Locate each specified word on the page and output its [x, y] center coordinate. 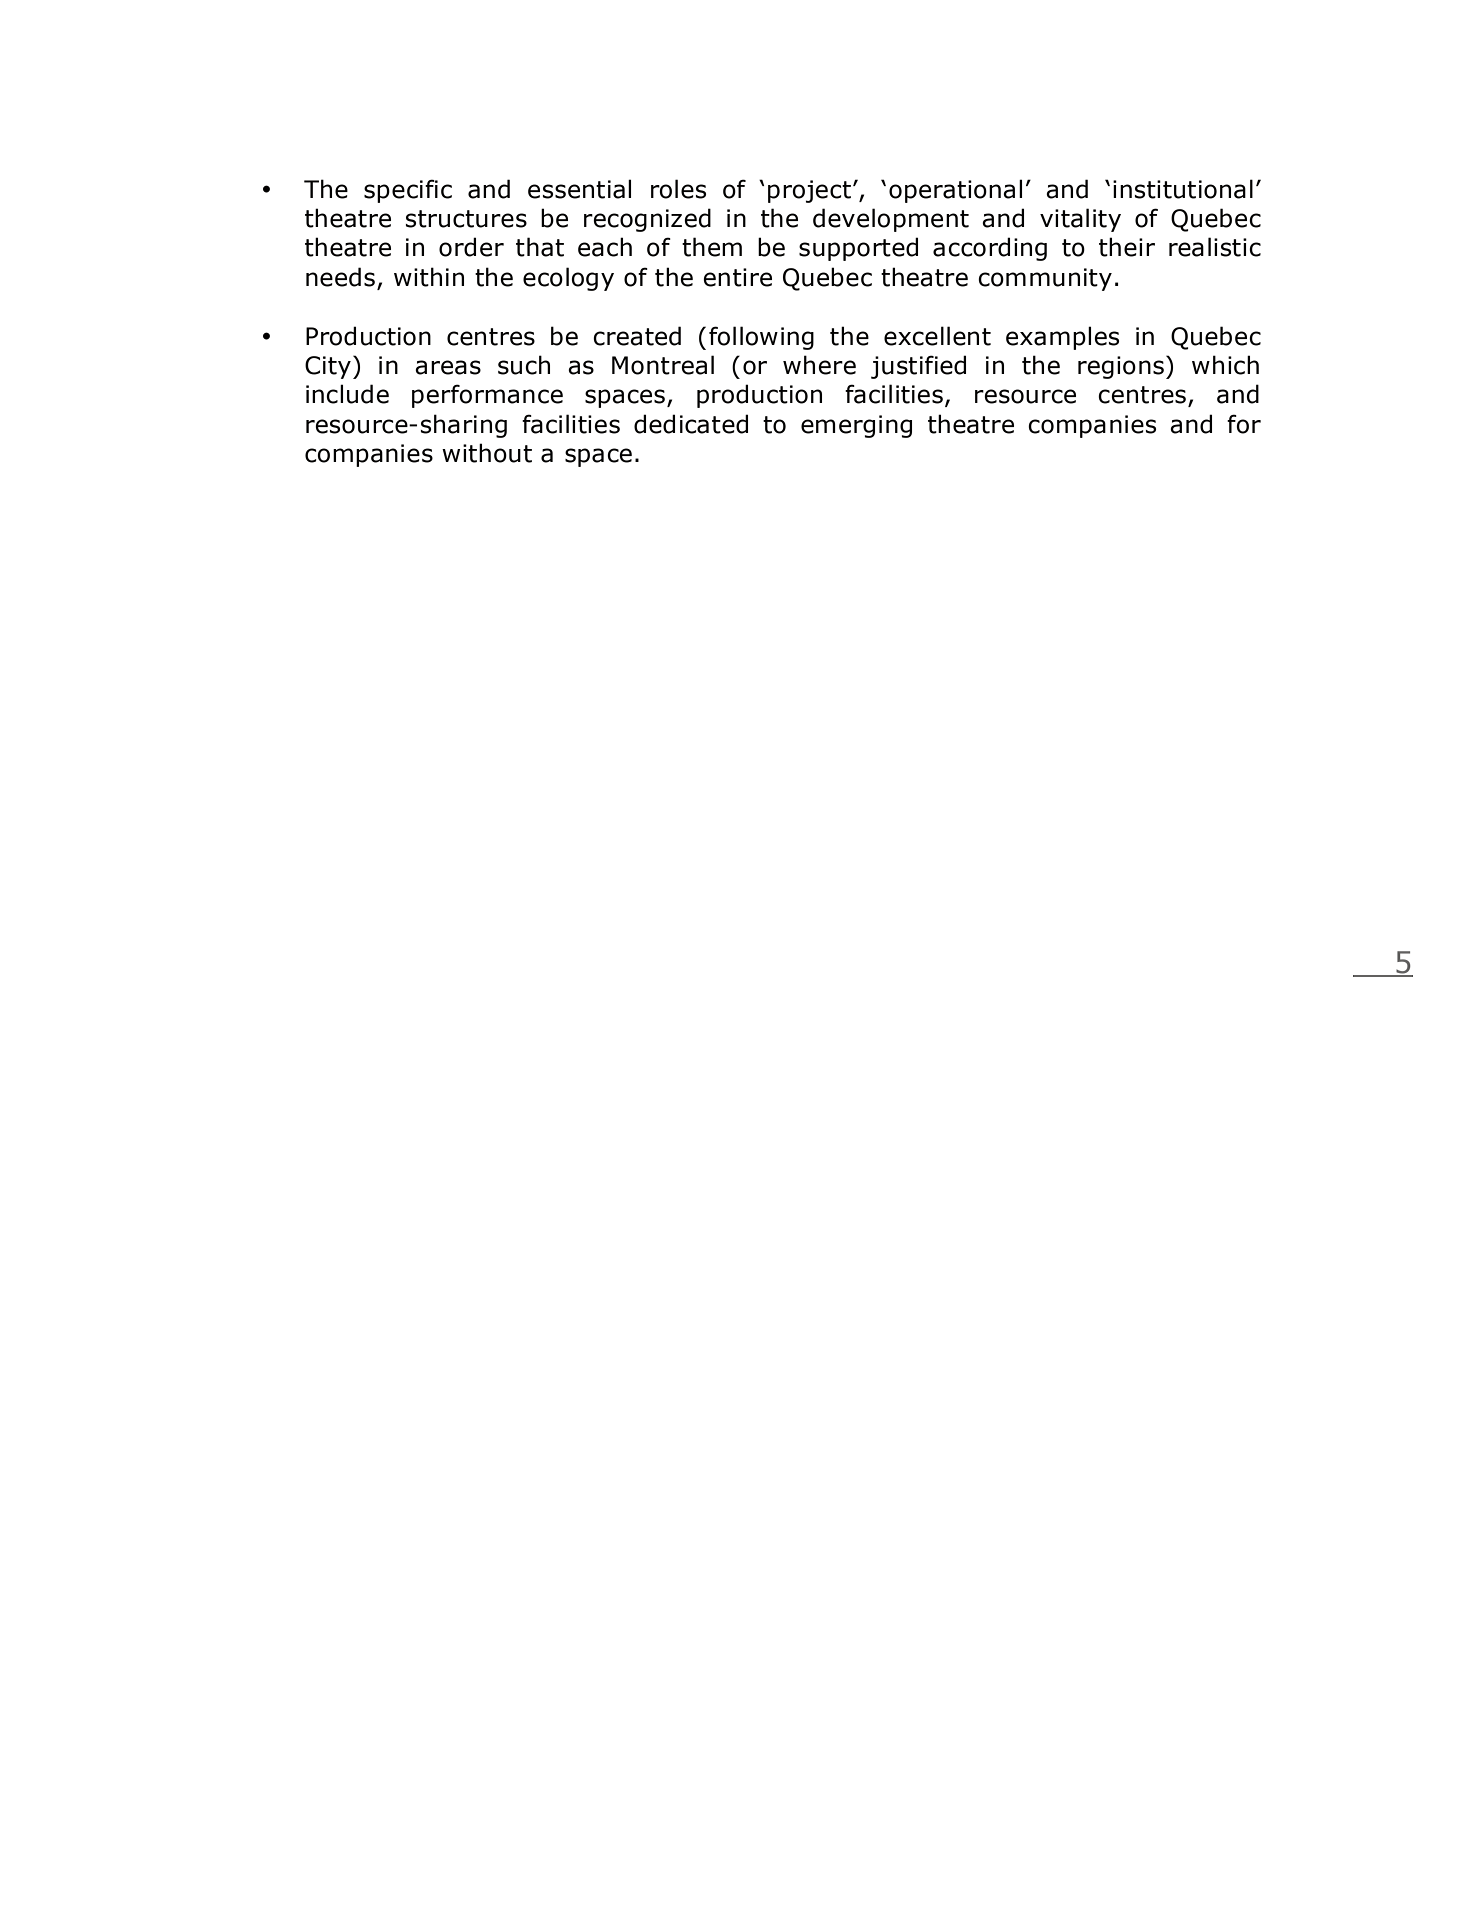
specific [408, 191]
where [819, 365]
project [811, 191]
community [1045, 279]
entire [737, 277]
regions [1121, 367]
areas [448, 367]
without [487, 453]
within [429, 277]
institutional [1183, 189]
